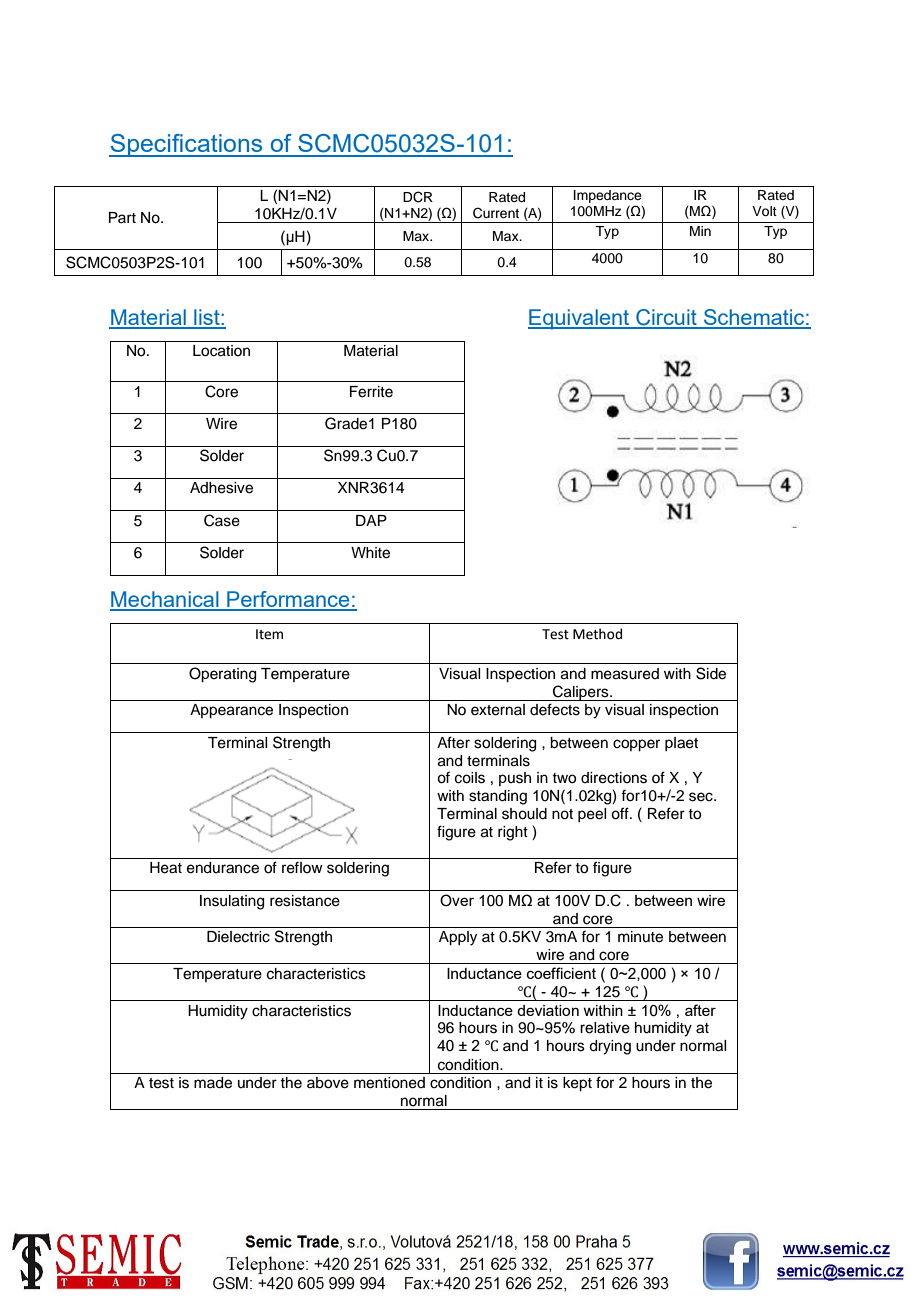 This screenshot has width=924, height=1308. What do you see at coordinates (711, 673) in the screenshot?
I see `Side` at bounding box center [711, 673].
